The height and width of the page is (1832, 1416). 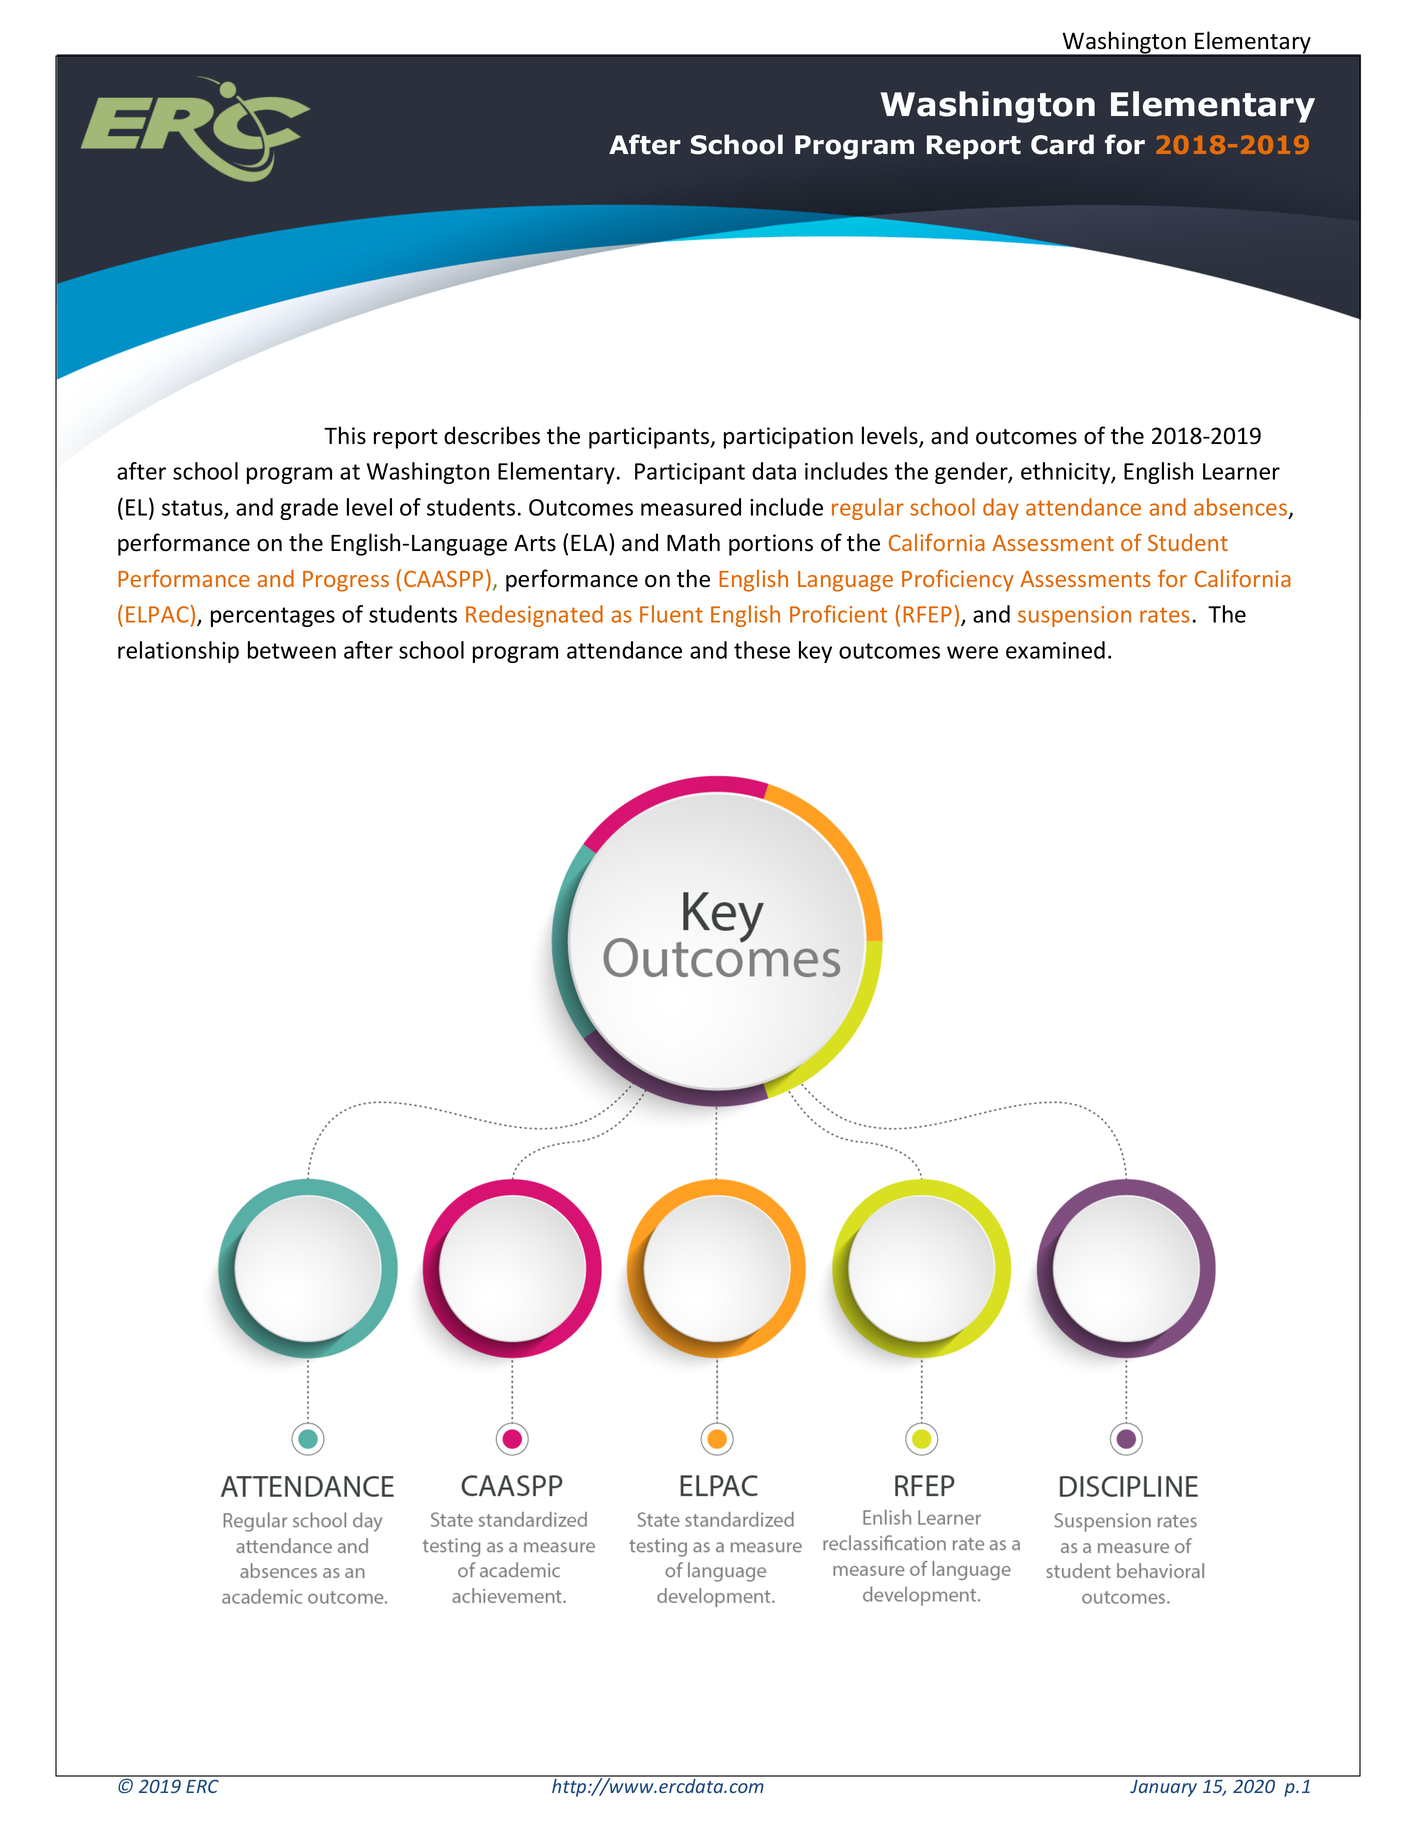 I want to click on January, so click(x=1163, y=1788).
